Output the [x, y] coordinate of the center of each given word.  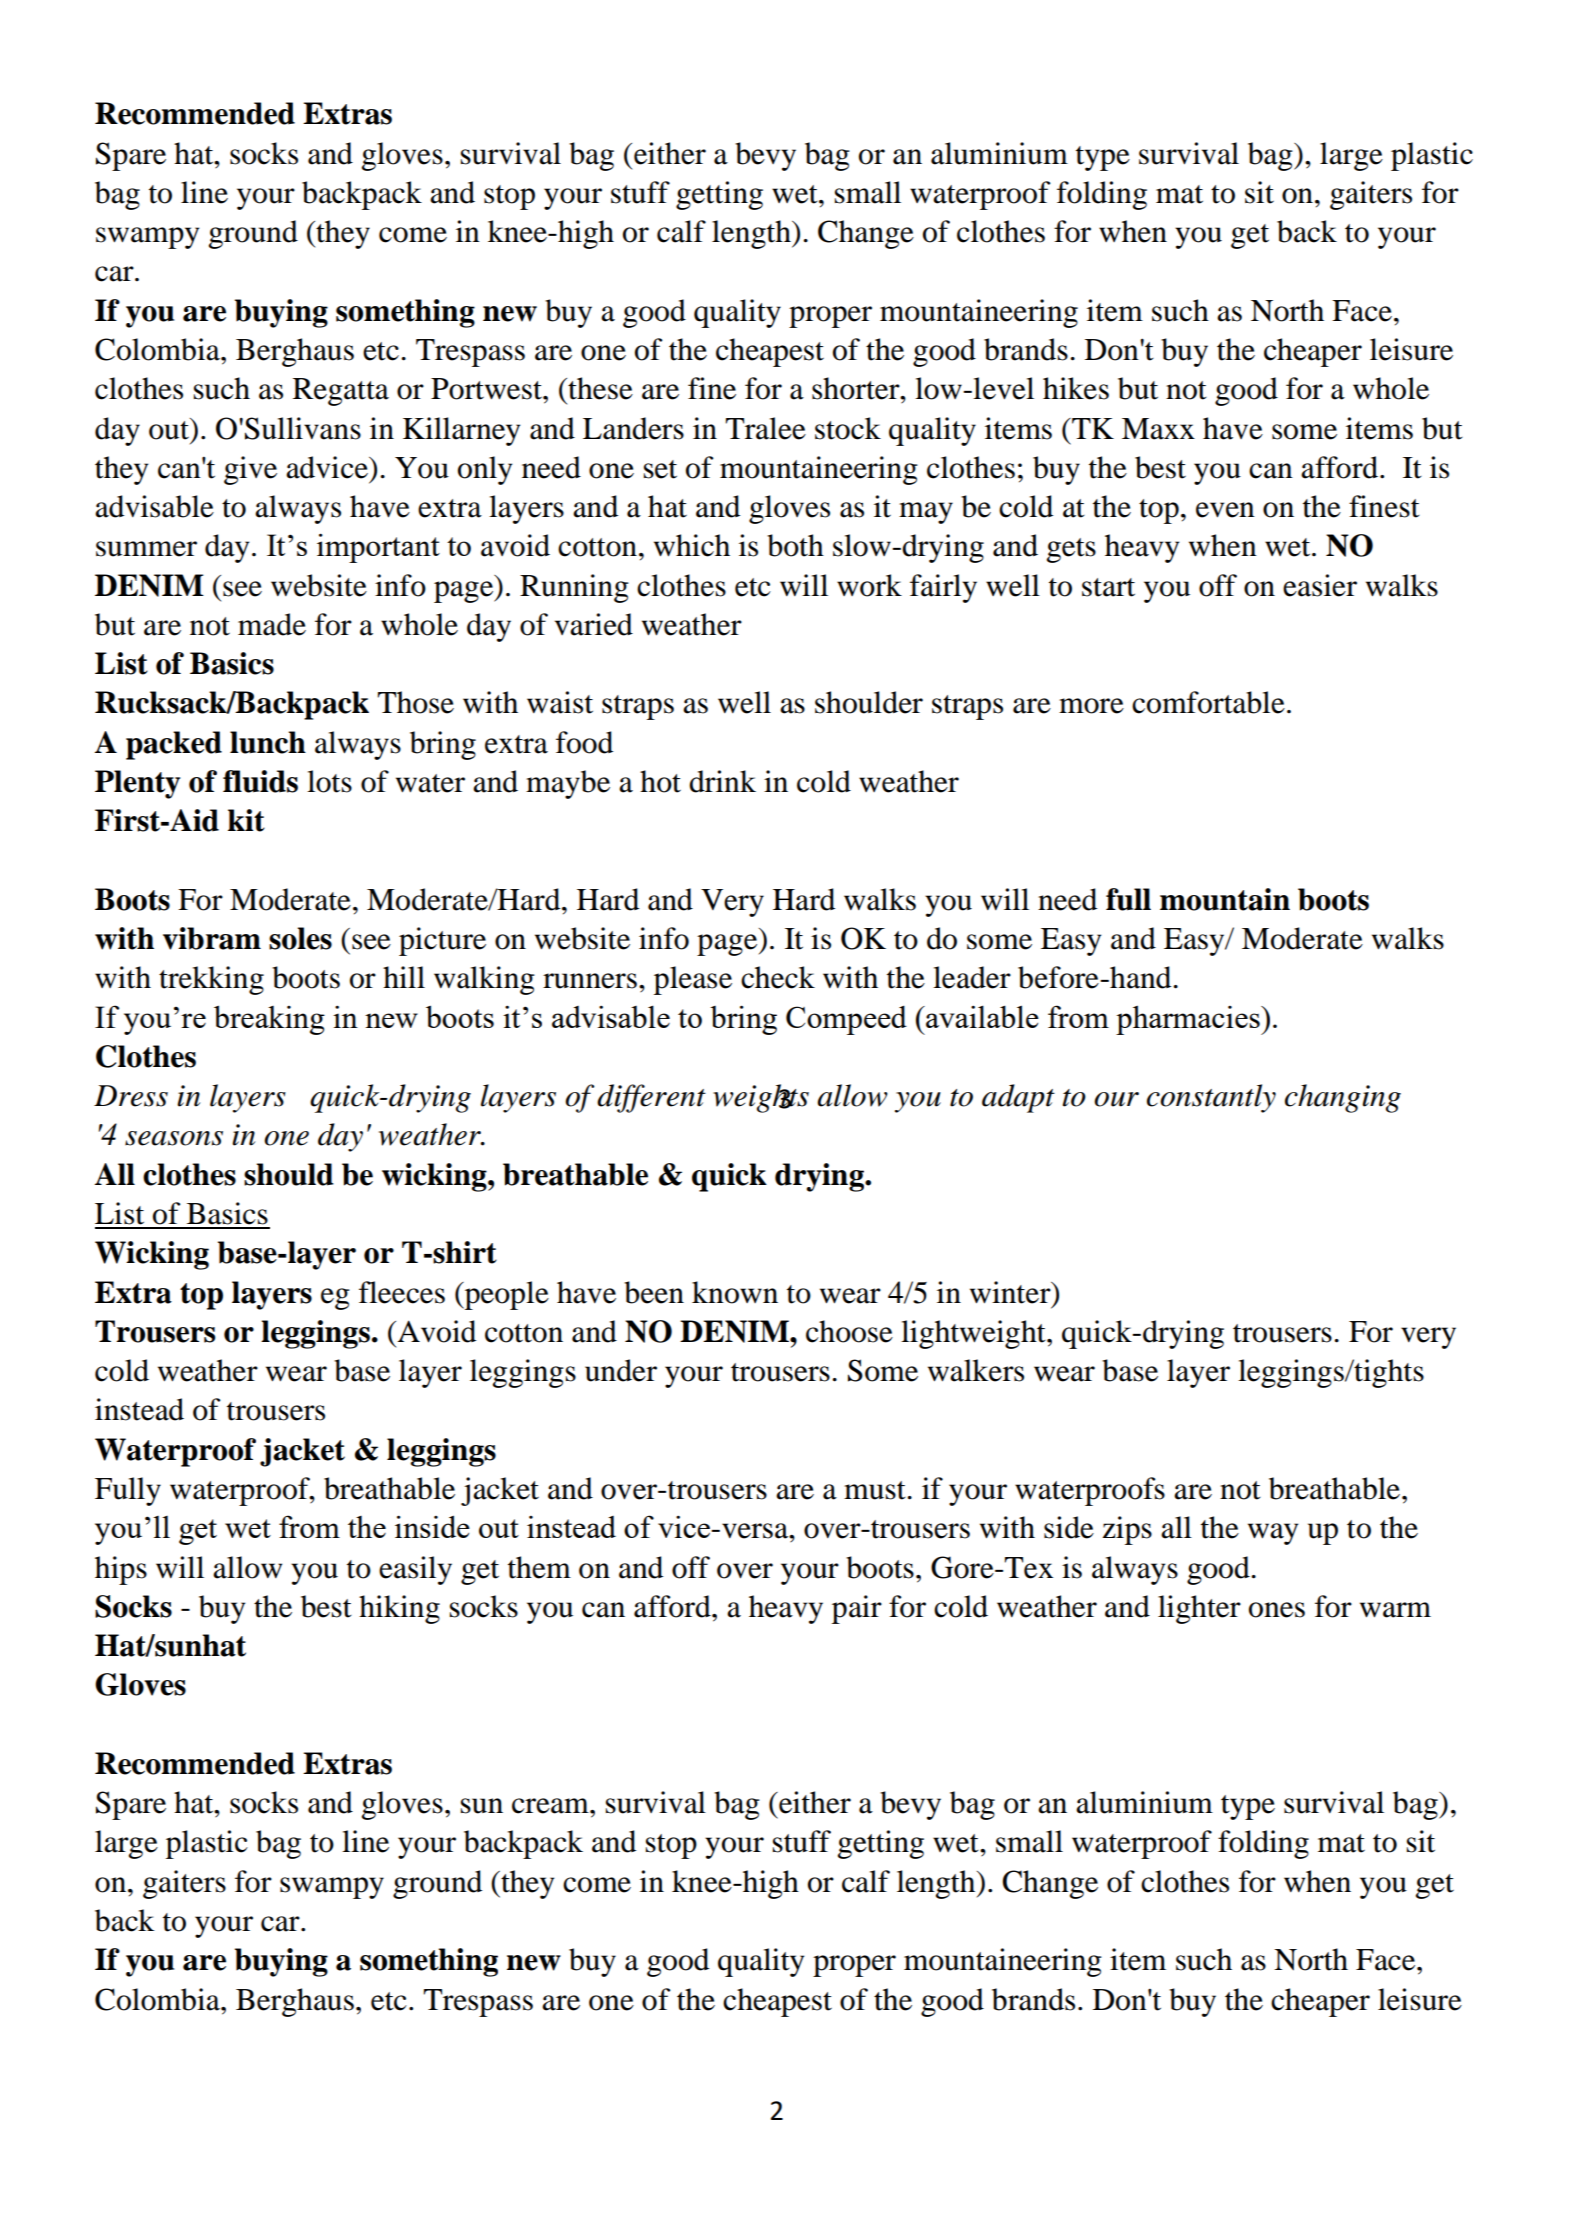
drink [722, 781]
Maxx [1158, 429]
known [735, 1292]
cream [551, 1806]
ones [1277, 1610]
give [250, 470]
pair [857, 1609]
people [505, 1295]
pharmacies [1189, 1020]
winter [1011, 1292]
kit [246, 820]
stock [848, 428]
